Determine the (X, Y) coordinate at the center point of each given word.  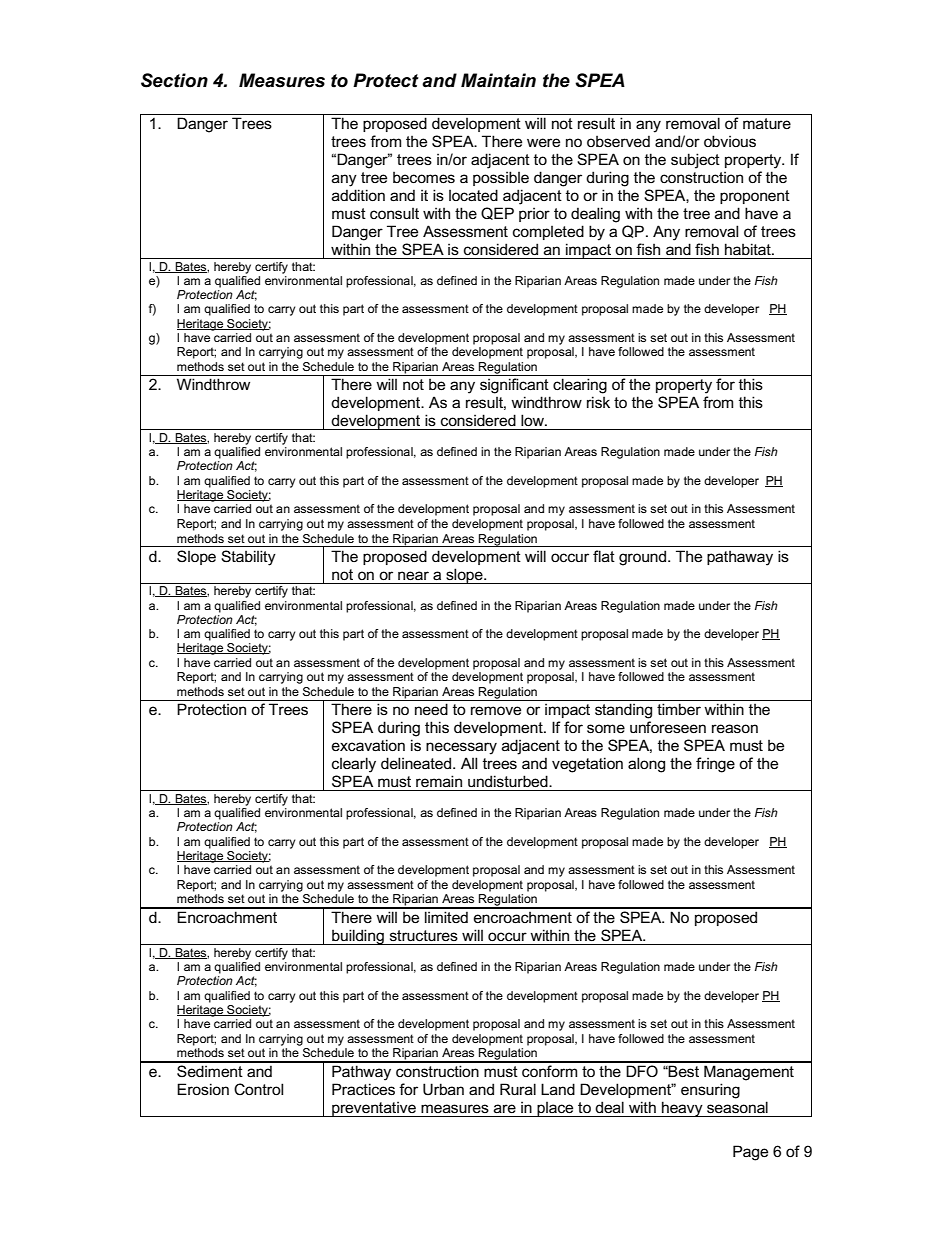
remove (496, 710)
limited (446, 917)
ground (644, 558)
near (413, 575)
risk (598, 402)
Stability (248, 558)
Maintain (498, 80)
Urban (443, 1089)
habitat (749, 249)
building (358, 937)
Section (174, 80)
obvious (730, 141)
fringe (715, 765)
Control (258, 1089)
